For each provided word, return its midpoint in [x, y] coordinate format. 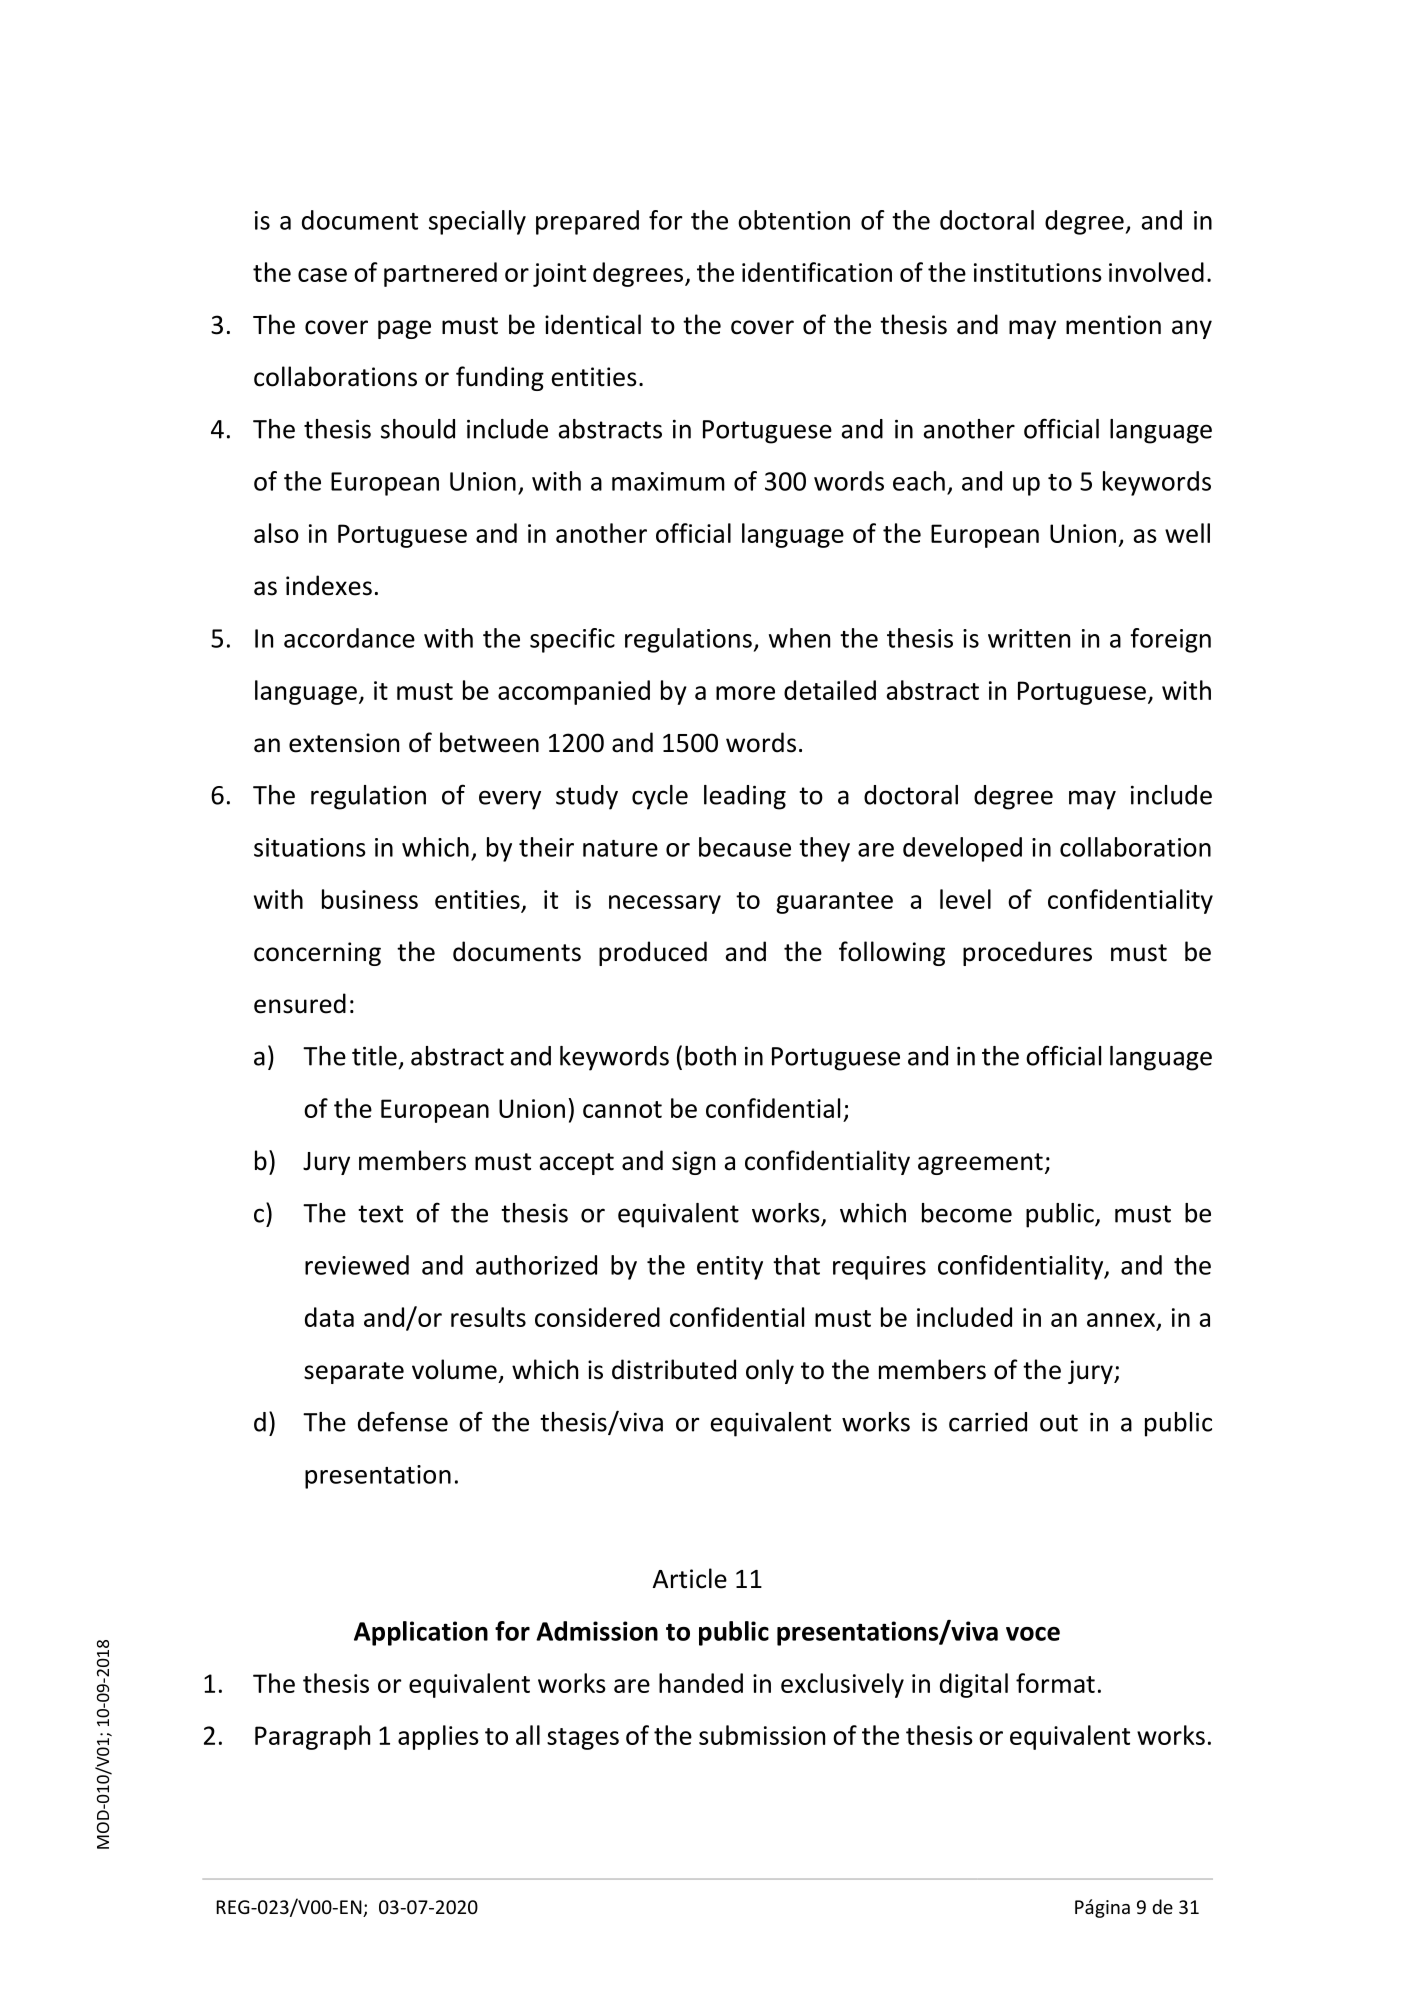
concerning [317, 954]
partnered [440, 274]
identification [817, 272]
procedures [1027, 953]
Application [421, 1633]
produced [653, 953]
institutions [1038, 272]
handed [701, 1683]
